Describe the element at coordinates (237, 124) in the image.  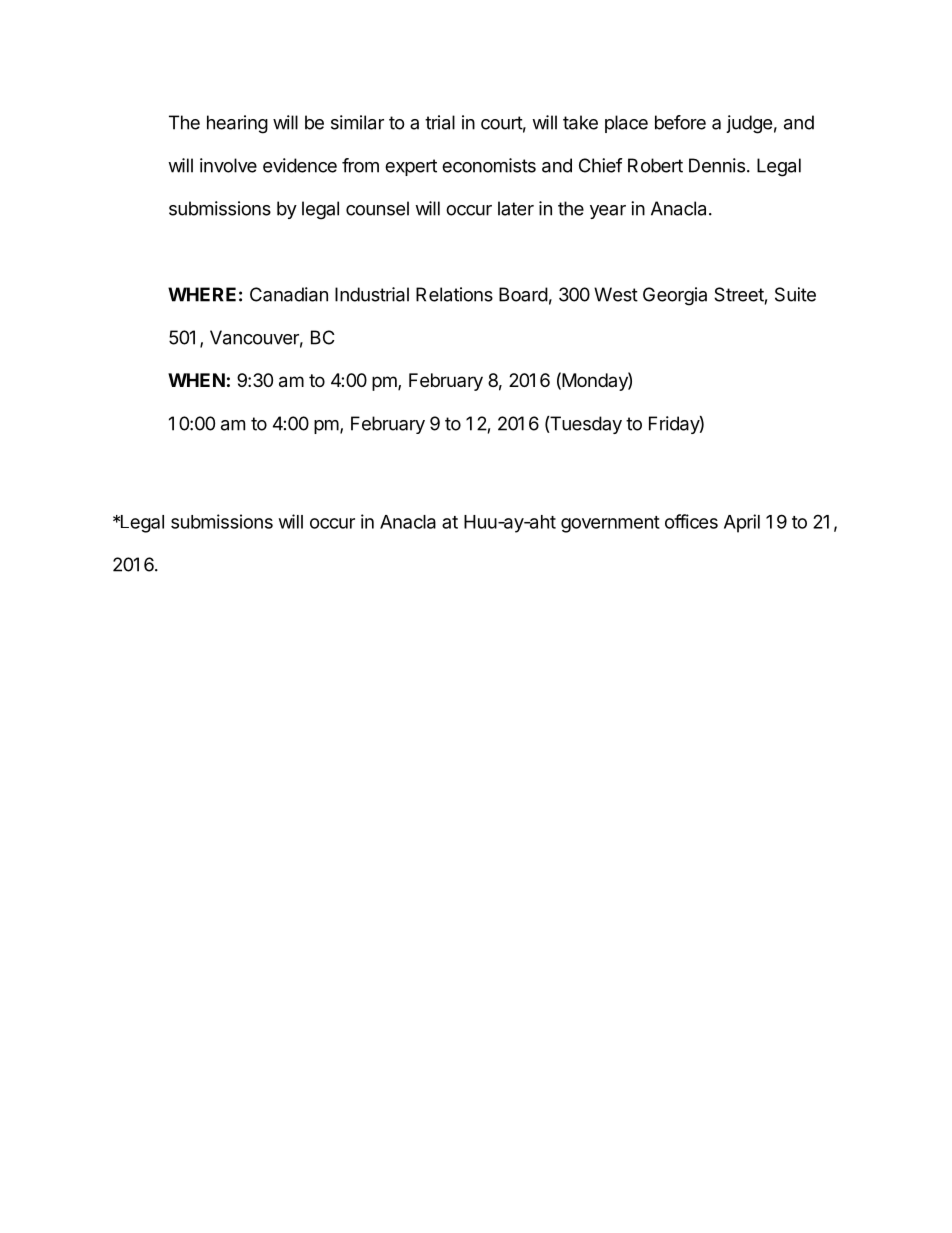
I see `hearing` at that location.
